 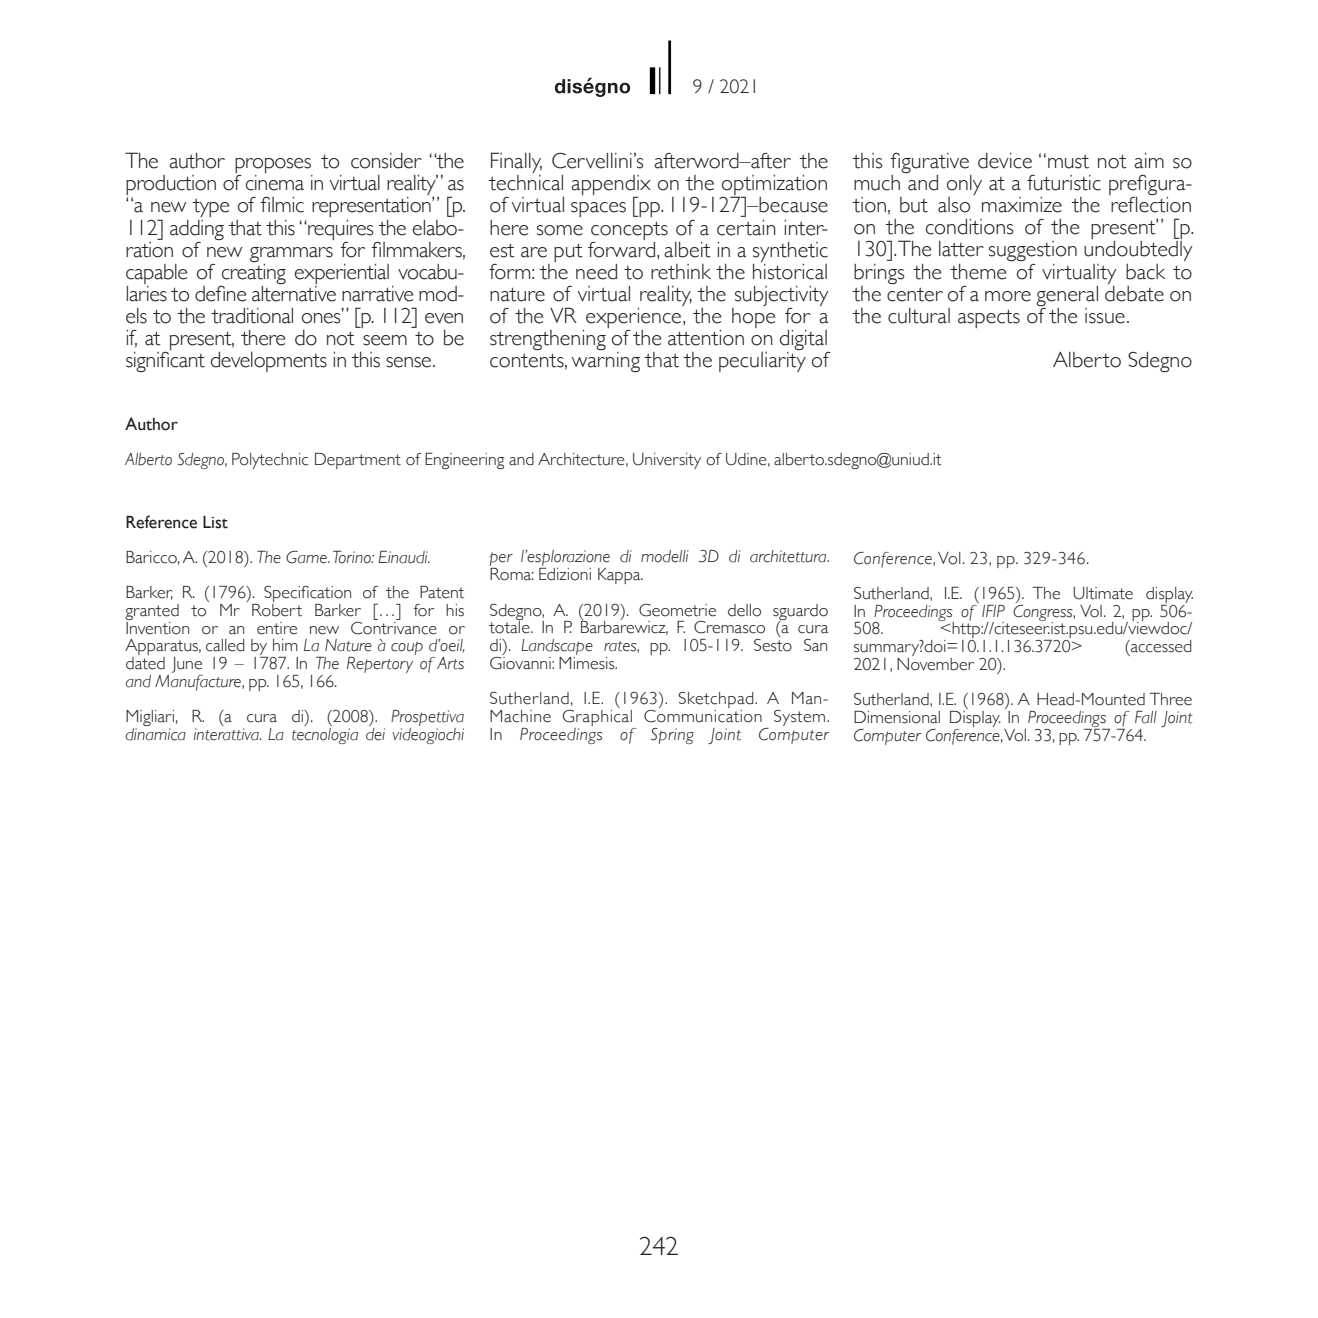 I want to click on tecnologia, so click(x=325, y=736).
